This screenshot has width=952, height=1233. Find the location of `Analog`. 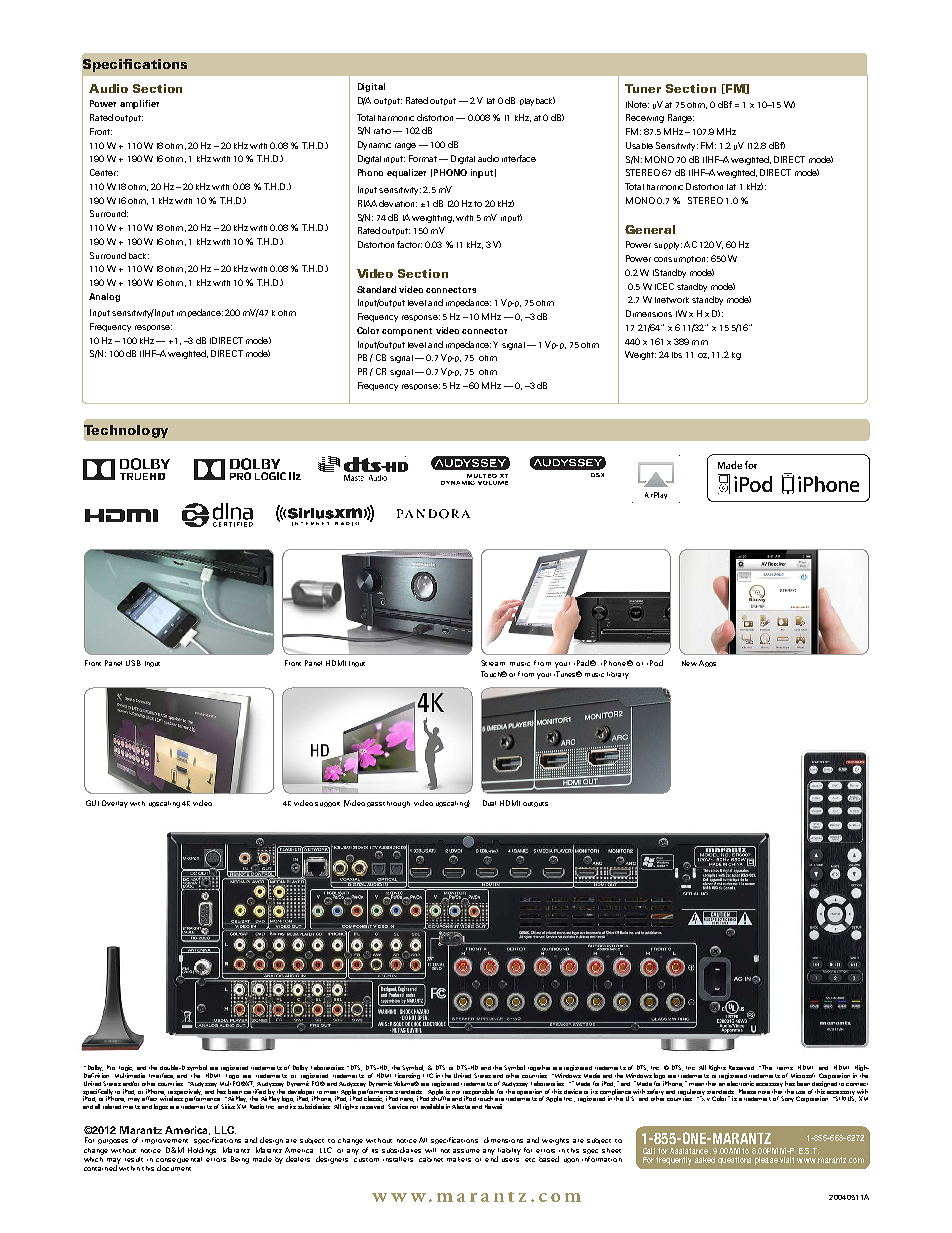

Analog is located at coordinates (104, 297).
